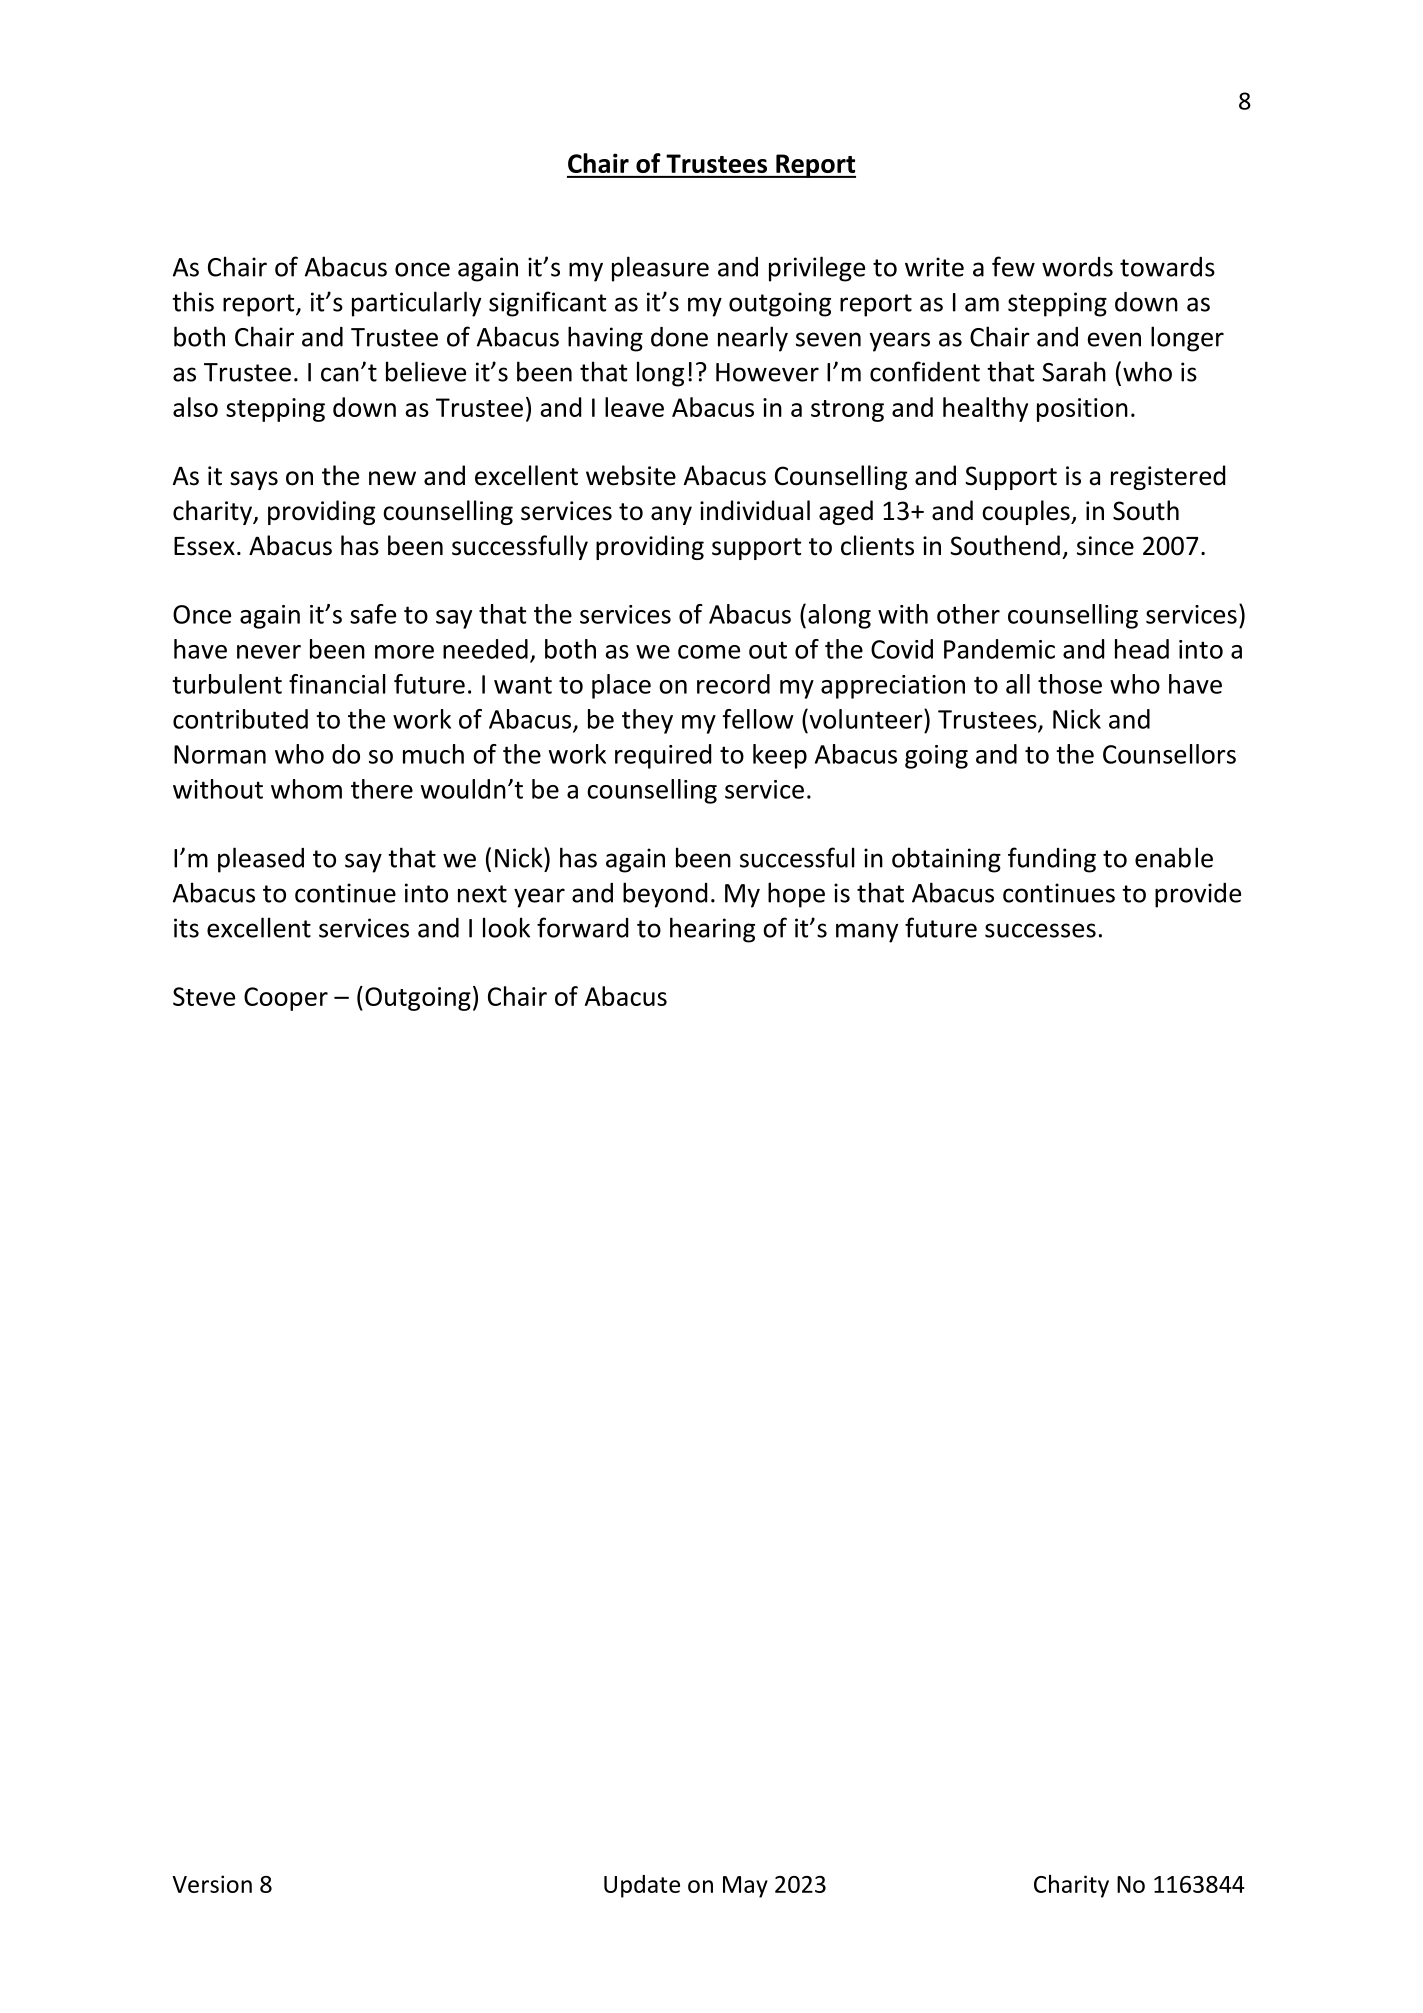 This image has width=1423, height=2013. Describe the element at coordinates (286, 999) in the image. I see `Cooper` at that location.
